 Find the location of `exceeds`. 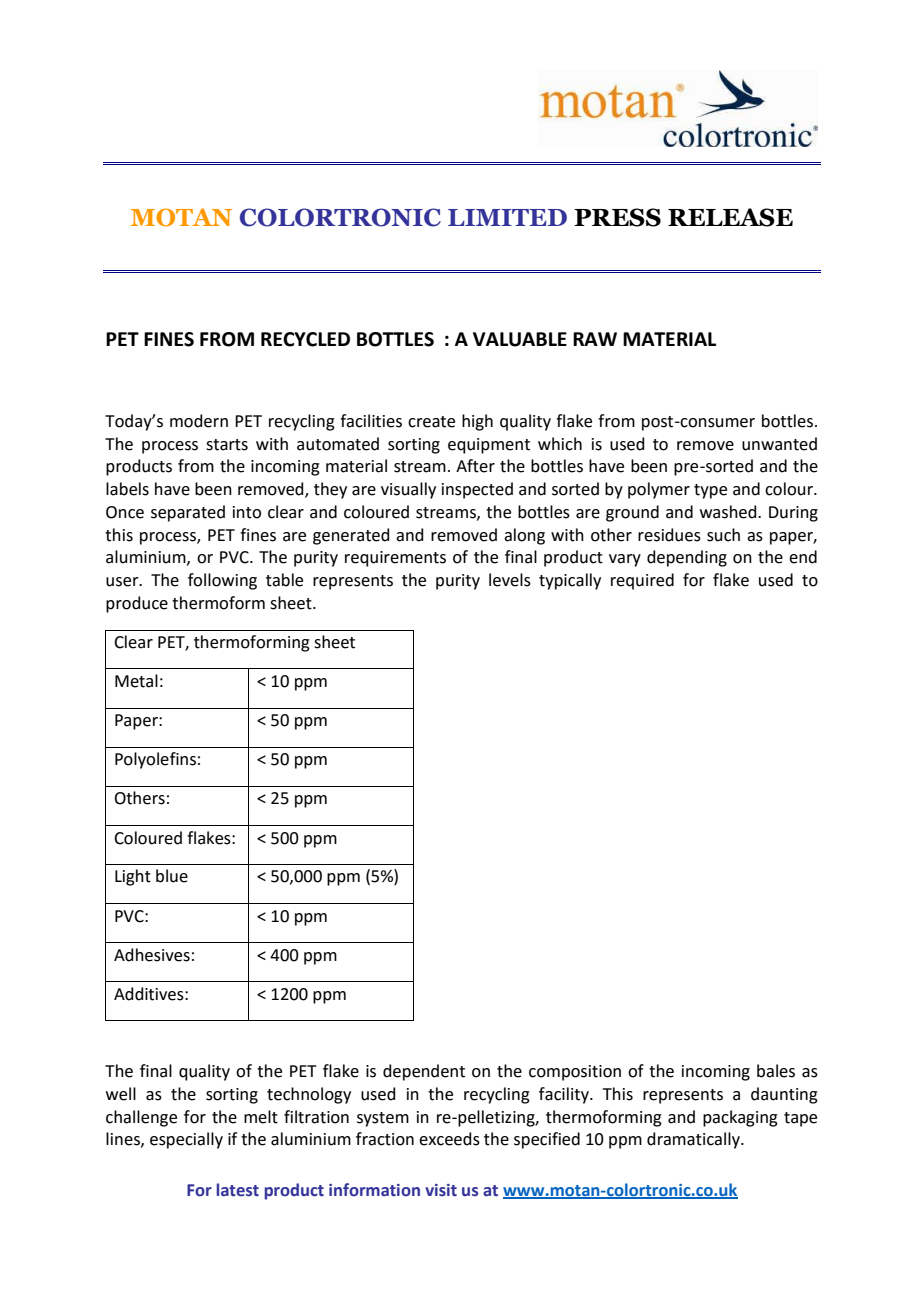

exceeds is located at coordinates (449, 1139).
